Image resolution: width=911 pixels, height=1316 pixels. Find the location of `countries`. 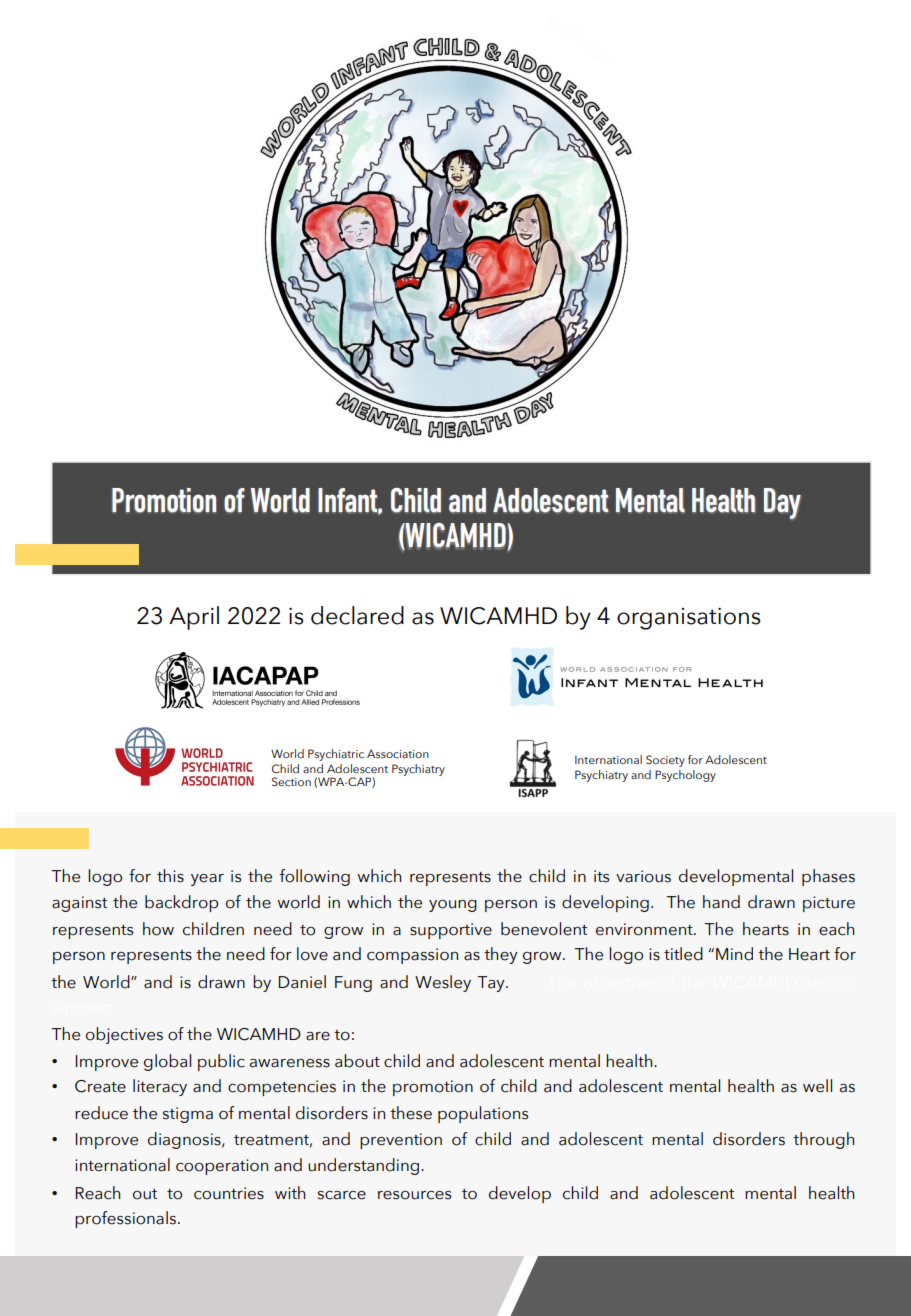

countries is located at coordinates (229, 1193).
